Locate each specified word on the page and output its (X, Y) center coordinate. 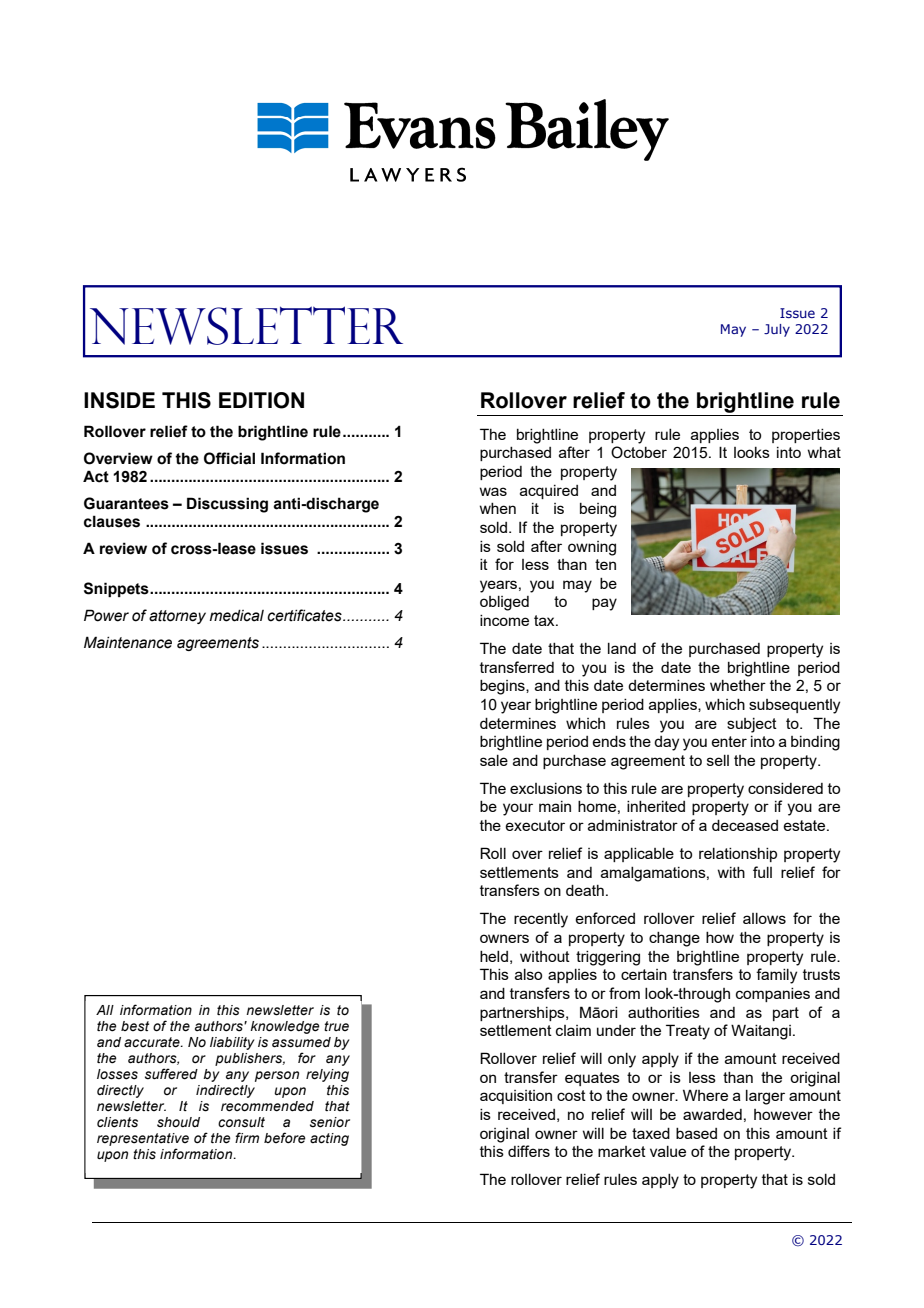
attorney (177, 617)
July (777, 330)
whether (738, 685)
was (493, 491)
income (504, 620)
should (178, 1122)
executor (535, 825)
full (762, 872)
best (135, 1026)
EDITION (261, 400)
